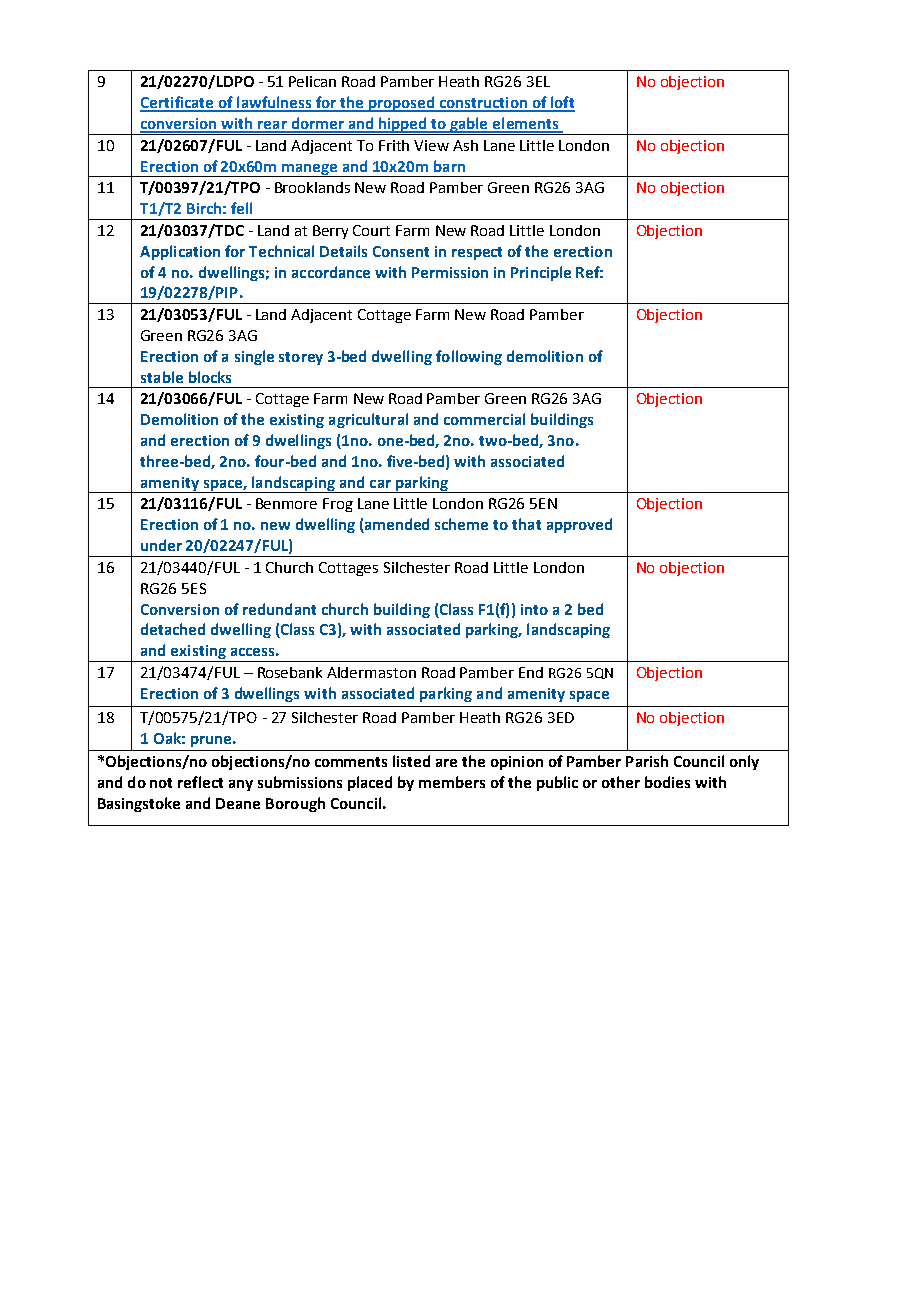 This image has width=924, height=1308. Describe the element at coordinates (667, 782) in the image. I see `bodies` at that location.
